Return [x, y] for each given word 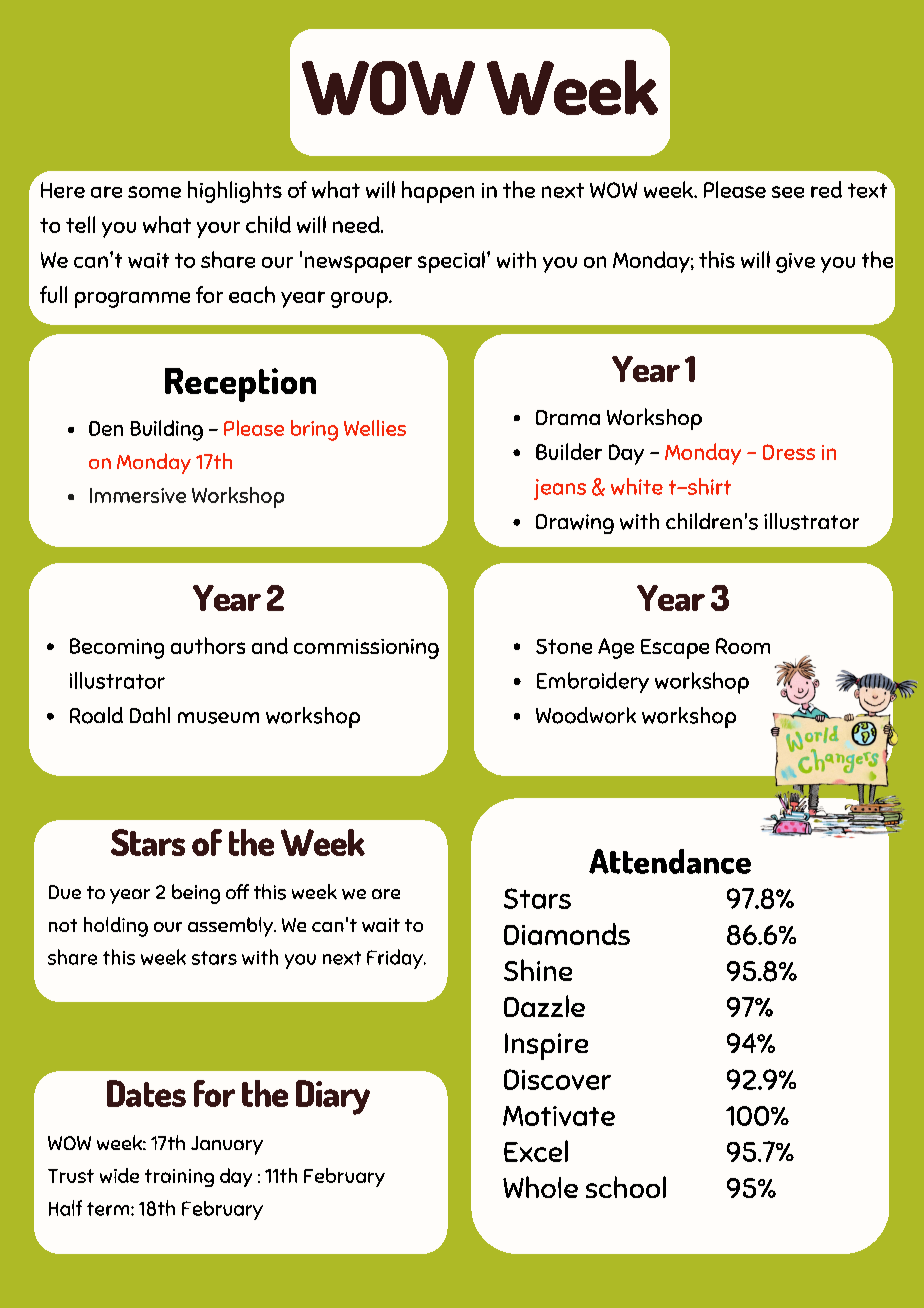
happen [438, 192]
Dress [789, 452]
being [196, 894]
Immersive [138, 495]
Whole [540, 1187]
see [788, 192]
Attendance [670, 861]
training [179, 1178]
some [154, 192]
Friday [396, 959]
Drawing [575, 524]
